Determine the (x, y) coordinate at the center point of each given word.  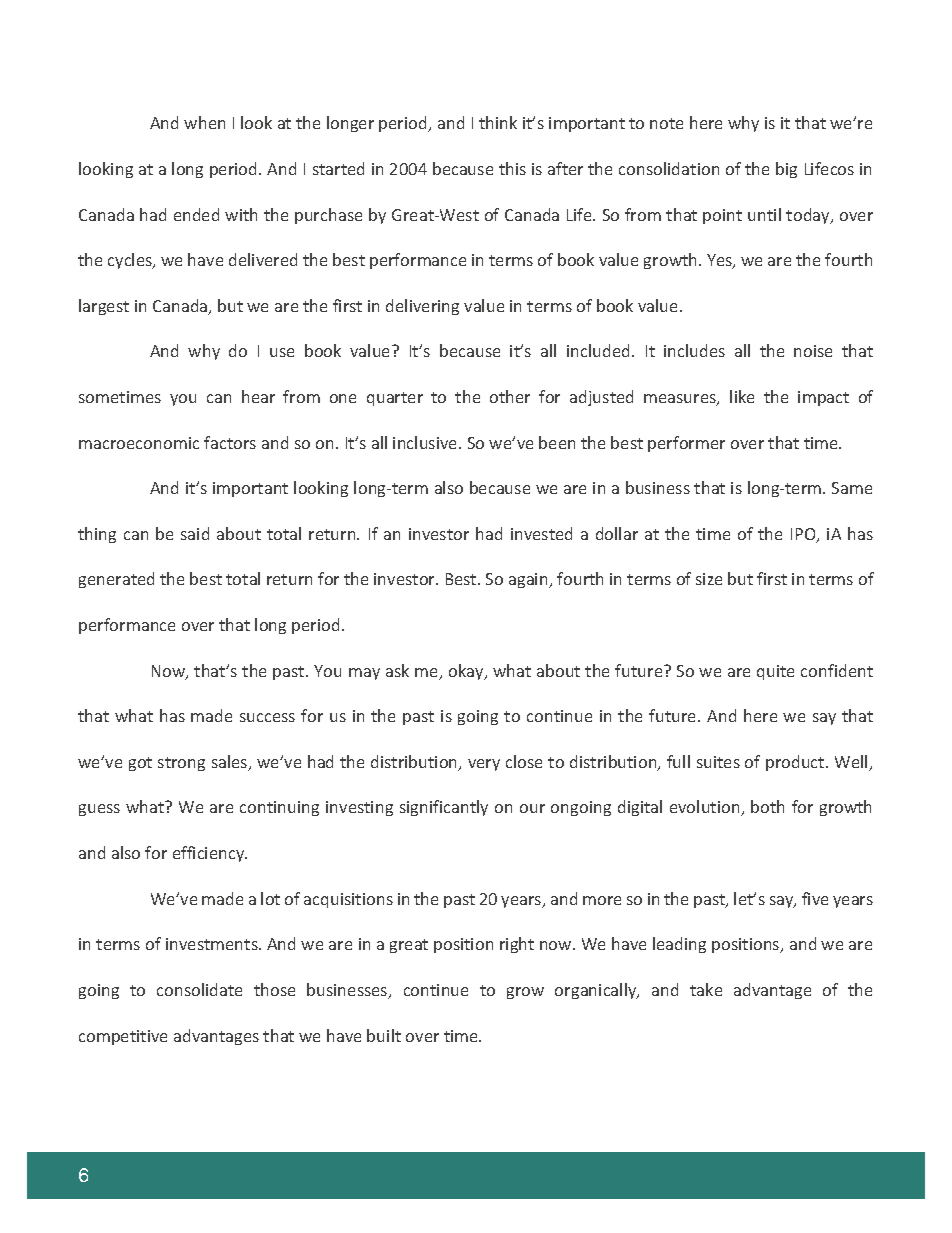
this (512, 168)
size (709, 579)
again (529, 580)
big (786, 170)
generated (116, 580)
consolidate (199, 989)
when (204, 122)
